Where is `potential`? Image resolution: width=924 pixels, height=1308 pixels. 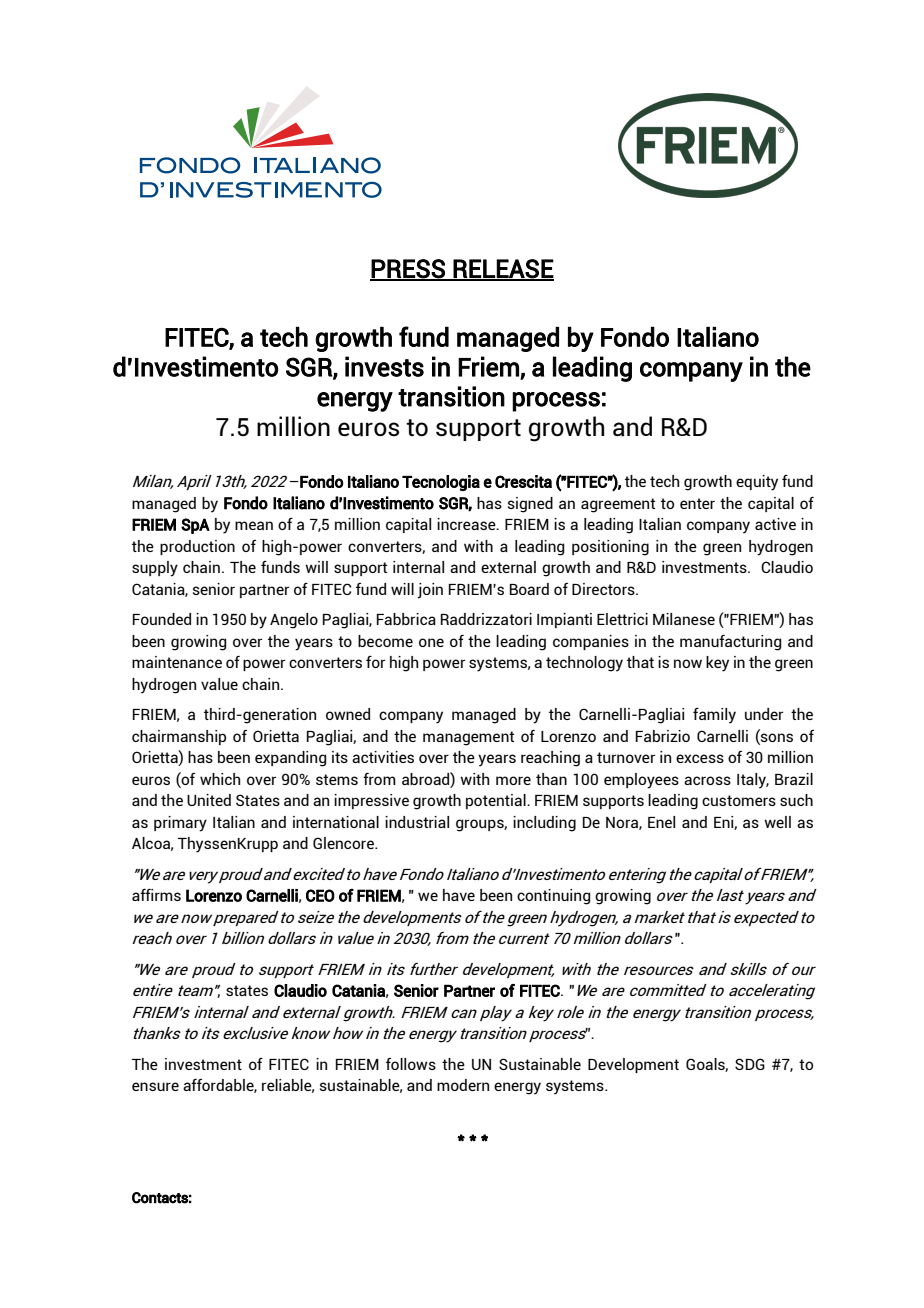 potential is located at coordinates (497, 801).
